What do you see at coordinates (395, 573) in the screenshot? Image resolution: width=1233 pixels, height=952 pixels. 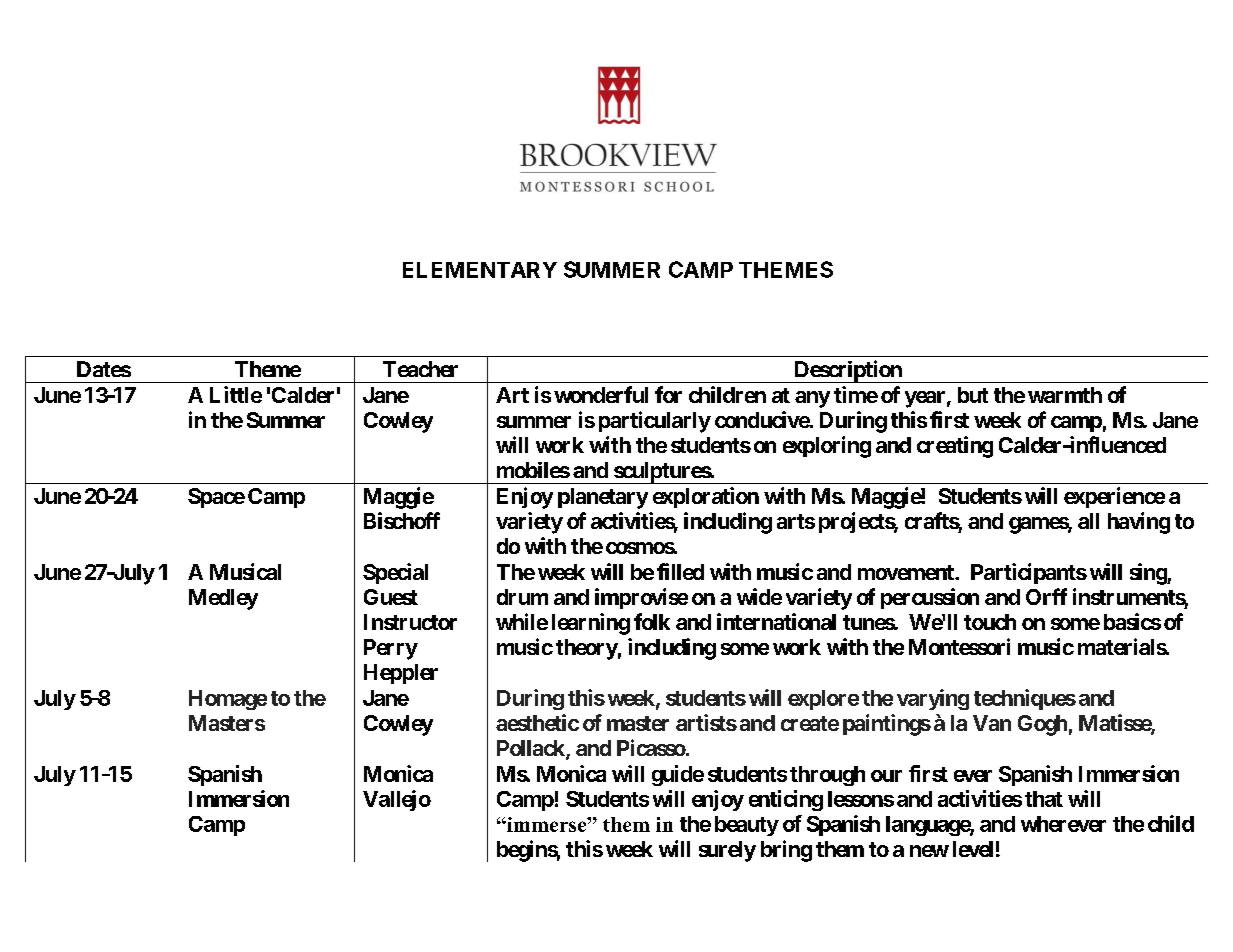 I see `Special` at bounding box center [395, 573].
